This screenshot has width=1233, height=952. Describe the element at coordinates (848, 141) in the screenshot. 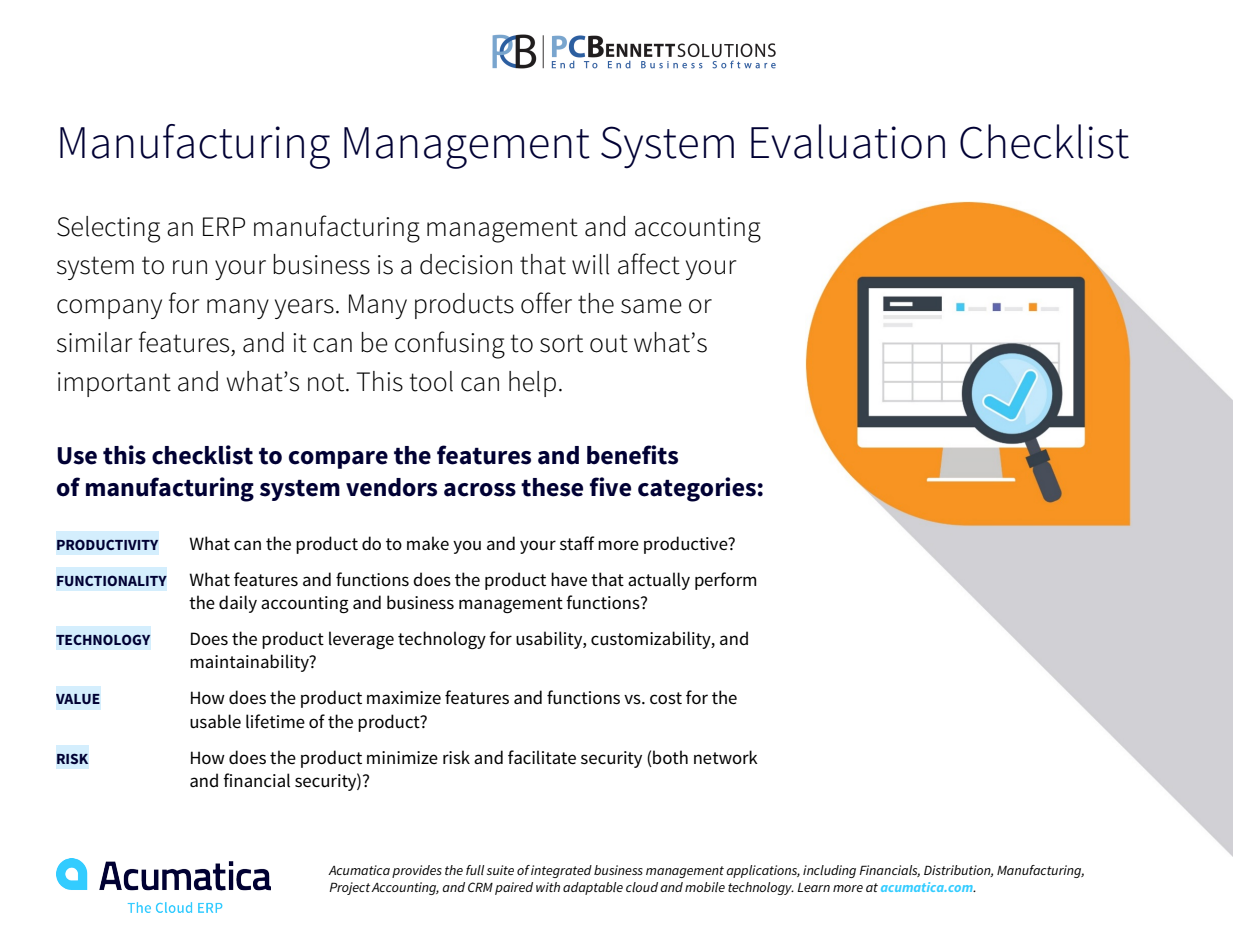

I see `Evaluation` at that location.
